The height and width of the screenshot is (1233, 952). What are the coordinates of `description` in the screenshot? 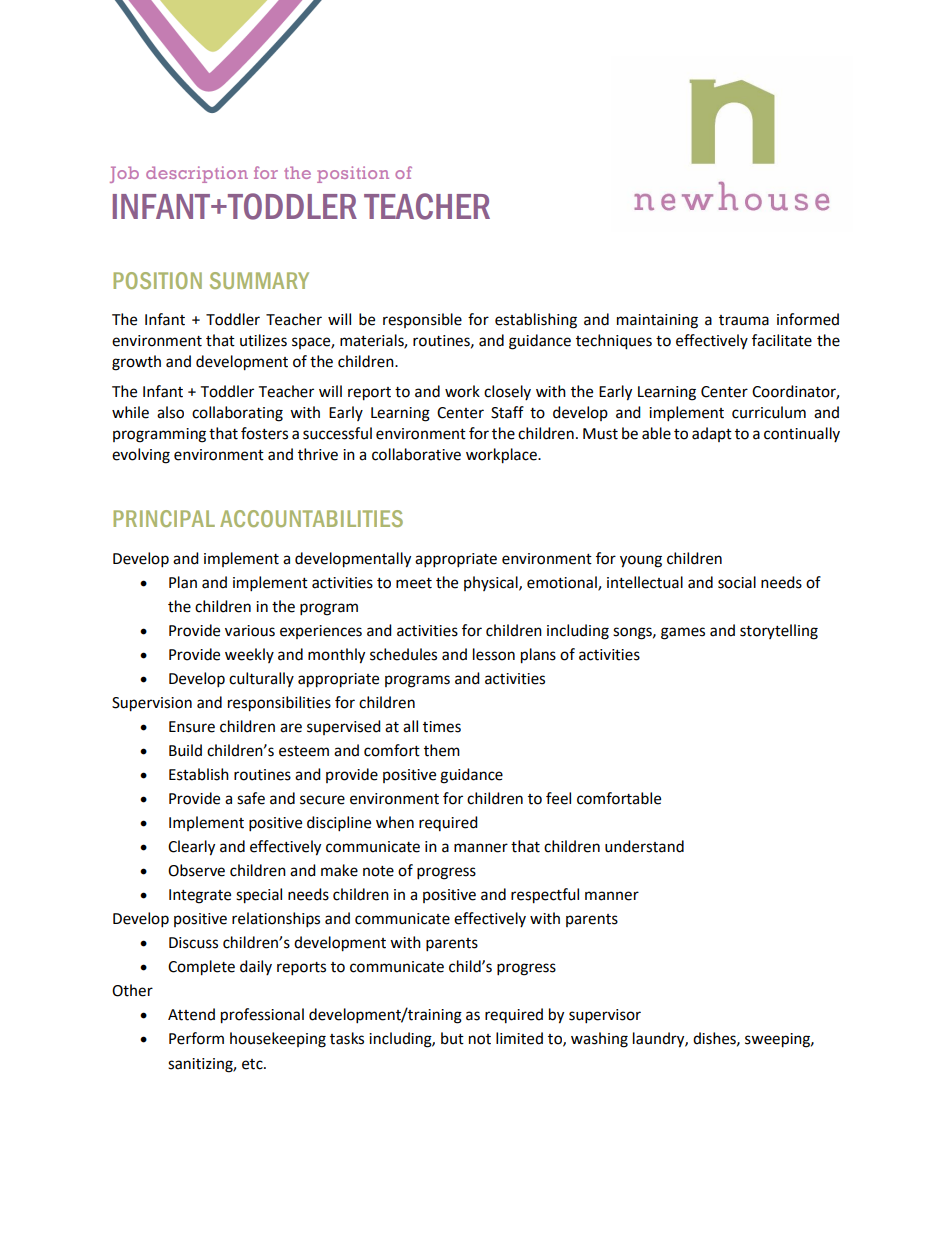 It's located at (197, 174).
